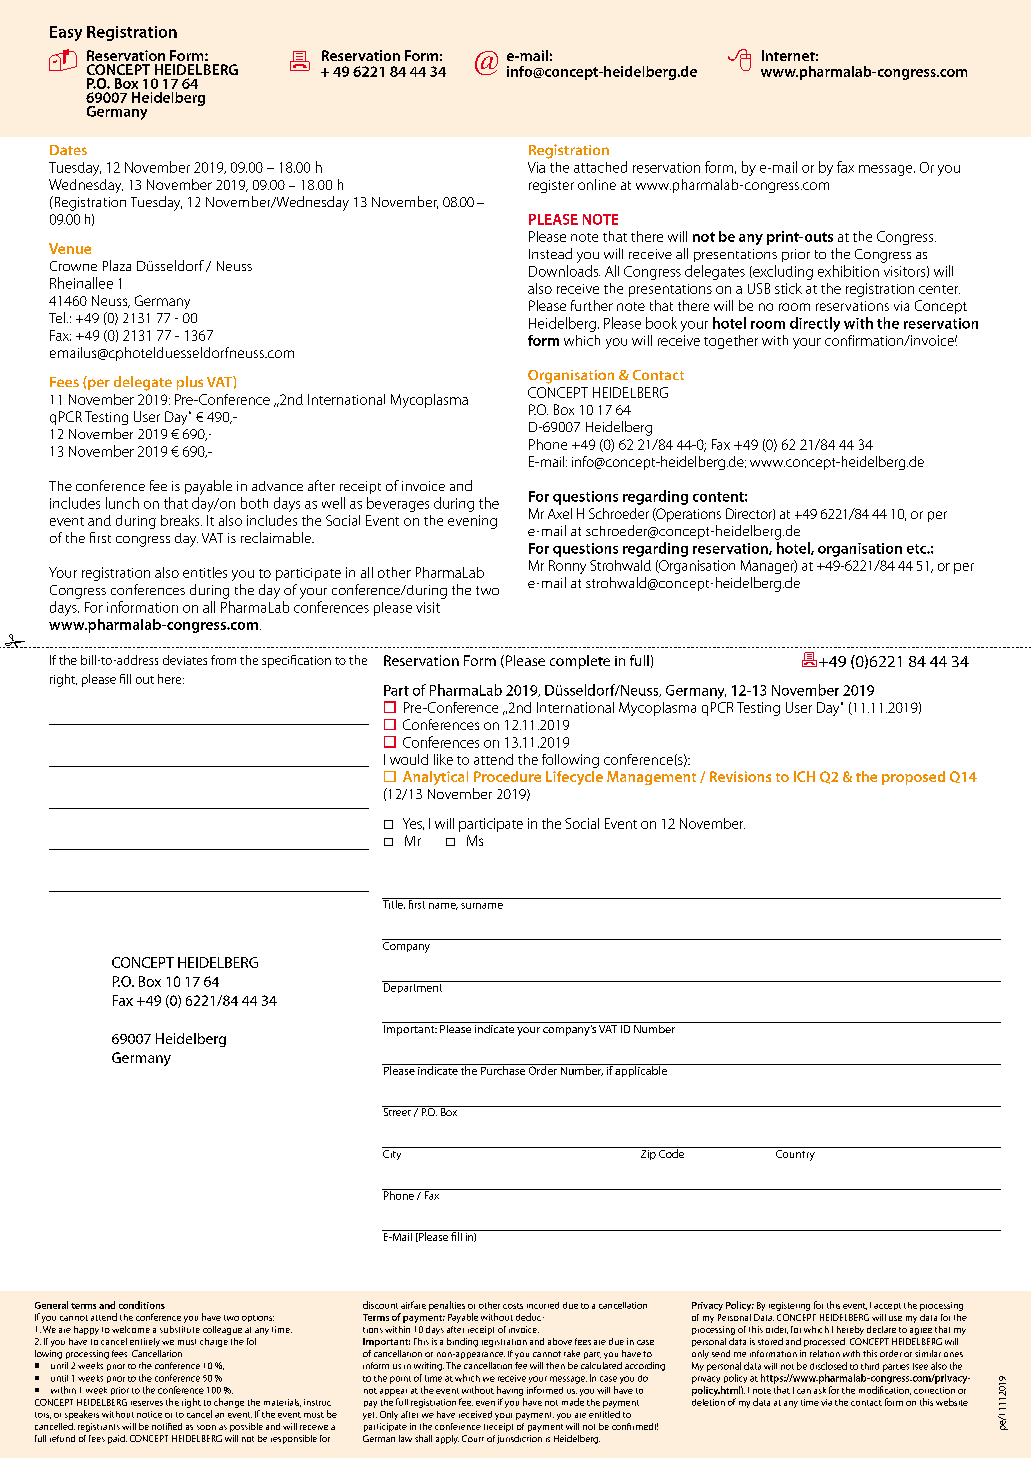  I want to click on reserves, so click(147, 1403).
